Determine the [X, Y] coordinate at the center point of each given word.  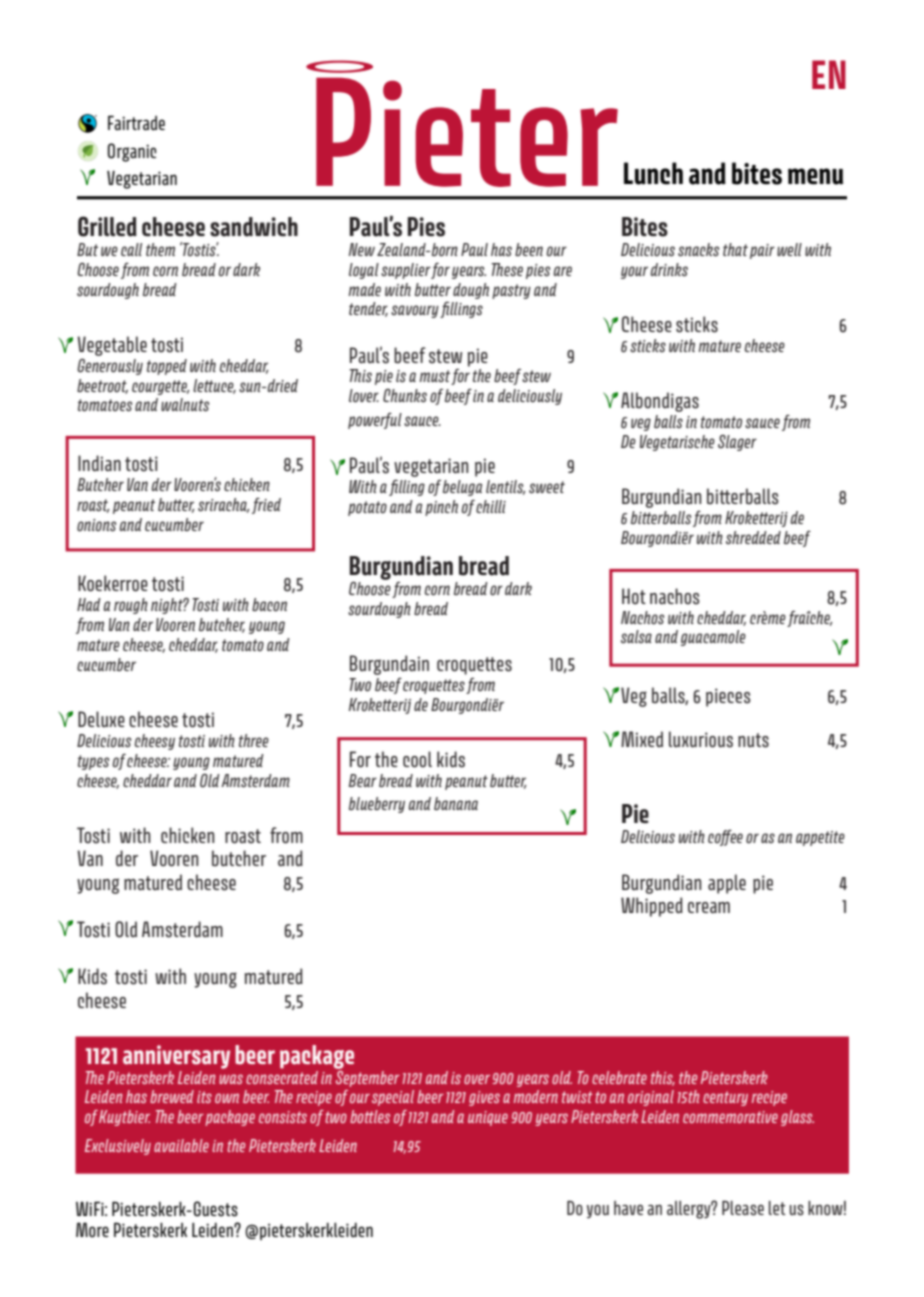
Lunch [653, 173]
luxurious [701, 739]
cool [417, 759]
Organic [132, 152]
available [181, 1145]
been [529, 249]
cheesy [155, 742]
